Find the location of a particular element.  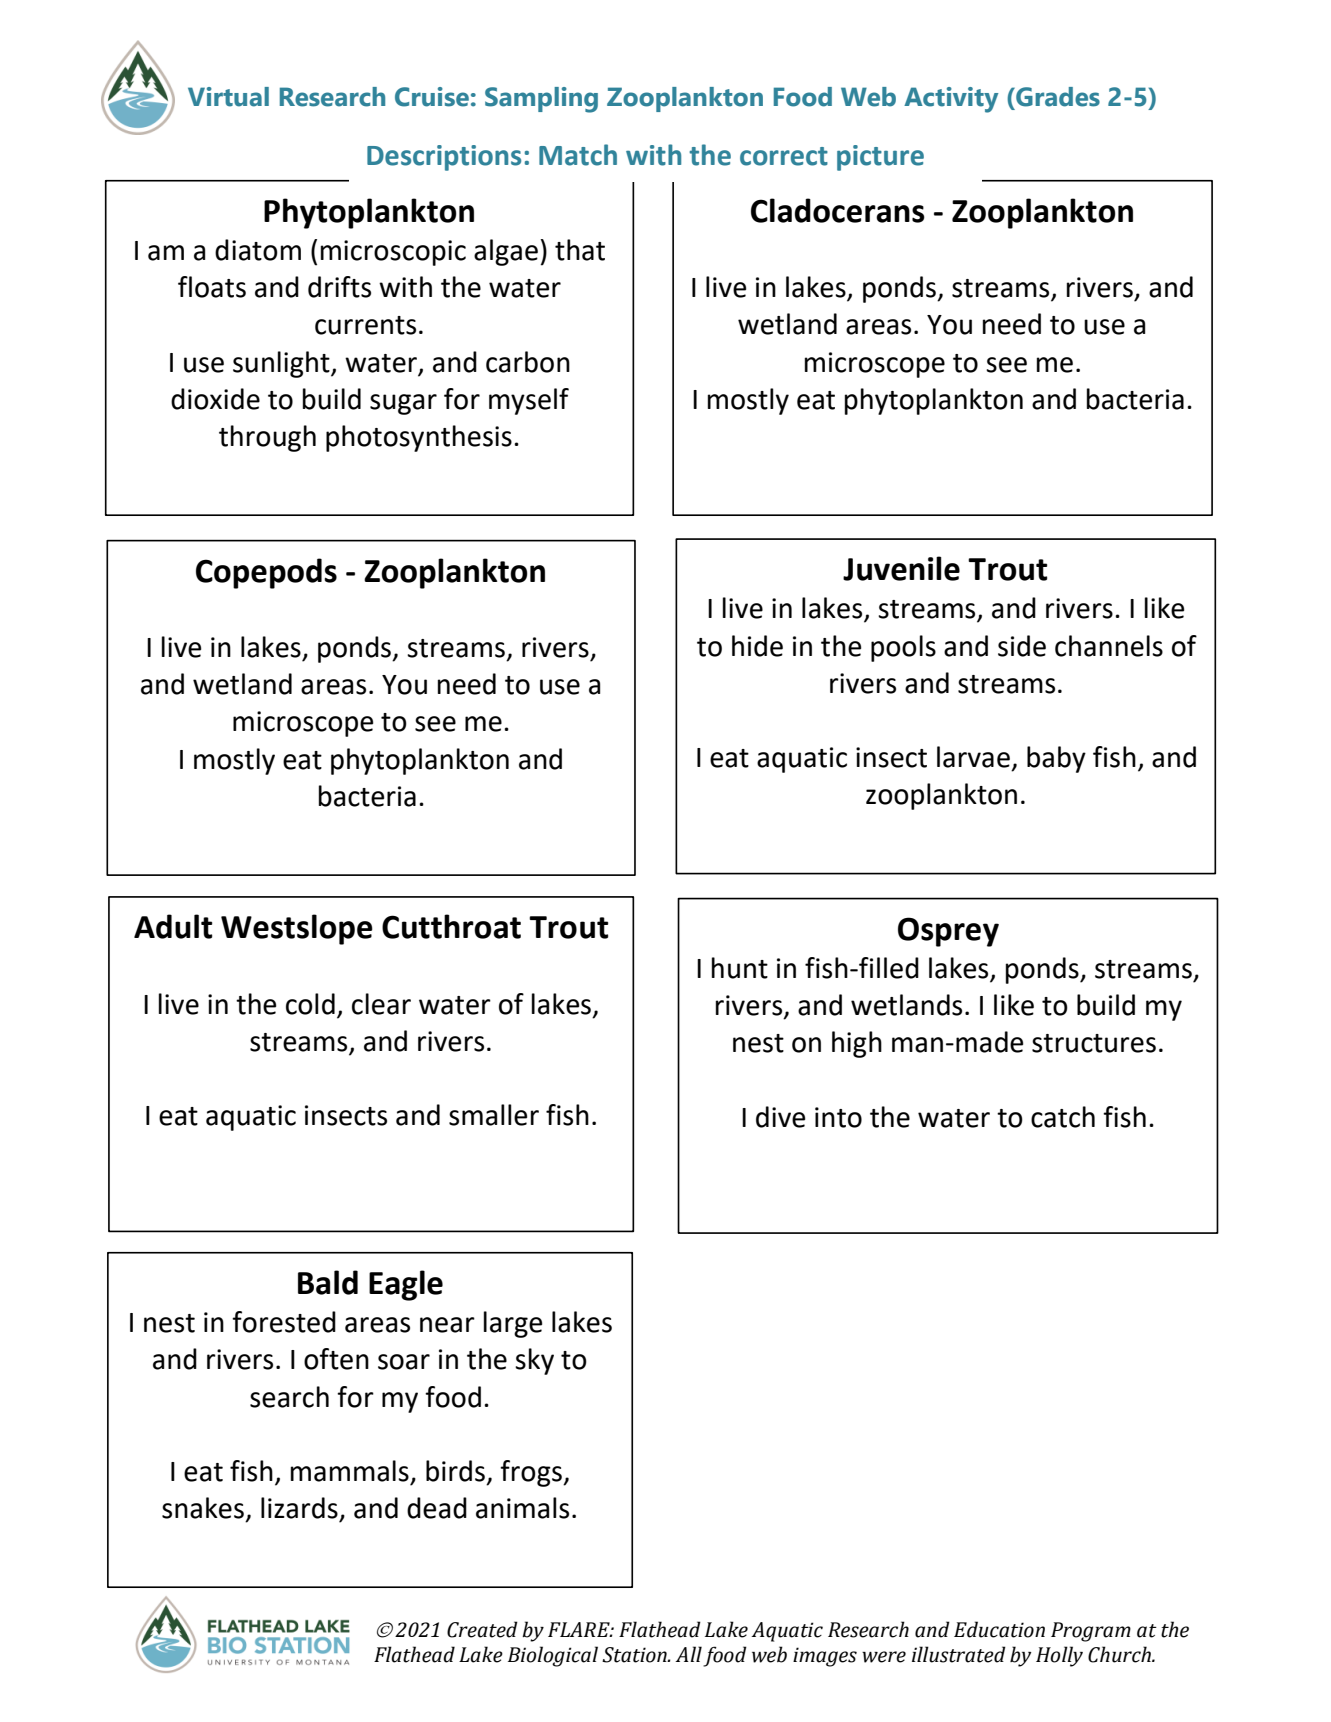

Station is located at coordinates (635, 1655).
